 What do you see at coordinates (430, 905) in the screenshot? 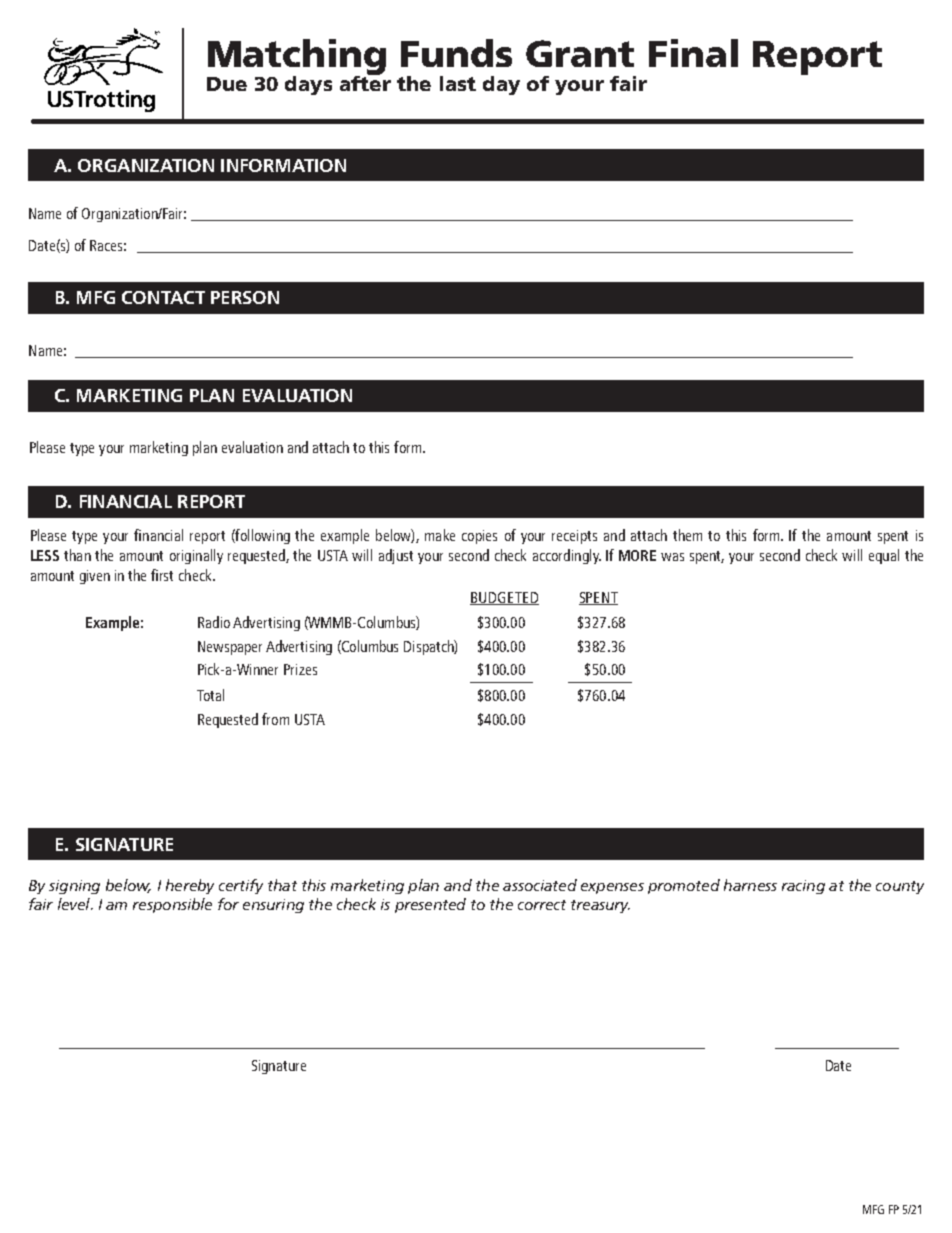
I see `presented` at bounding box center [430, 905].
